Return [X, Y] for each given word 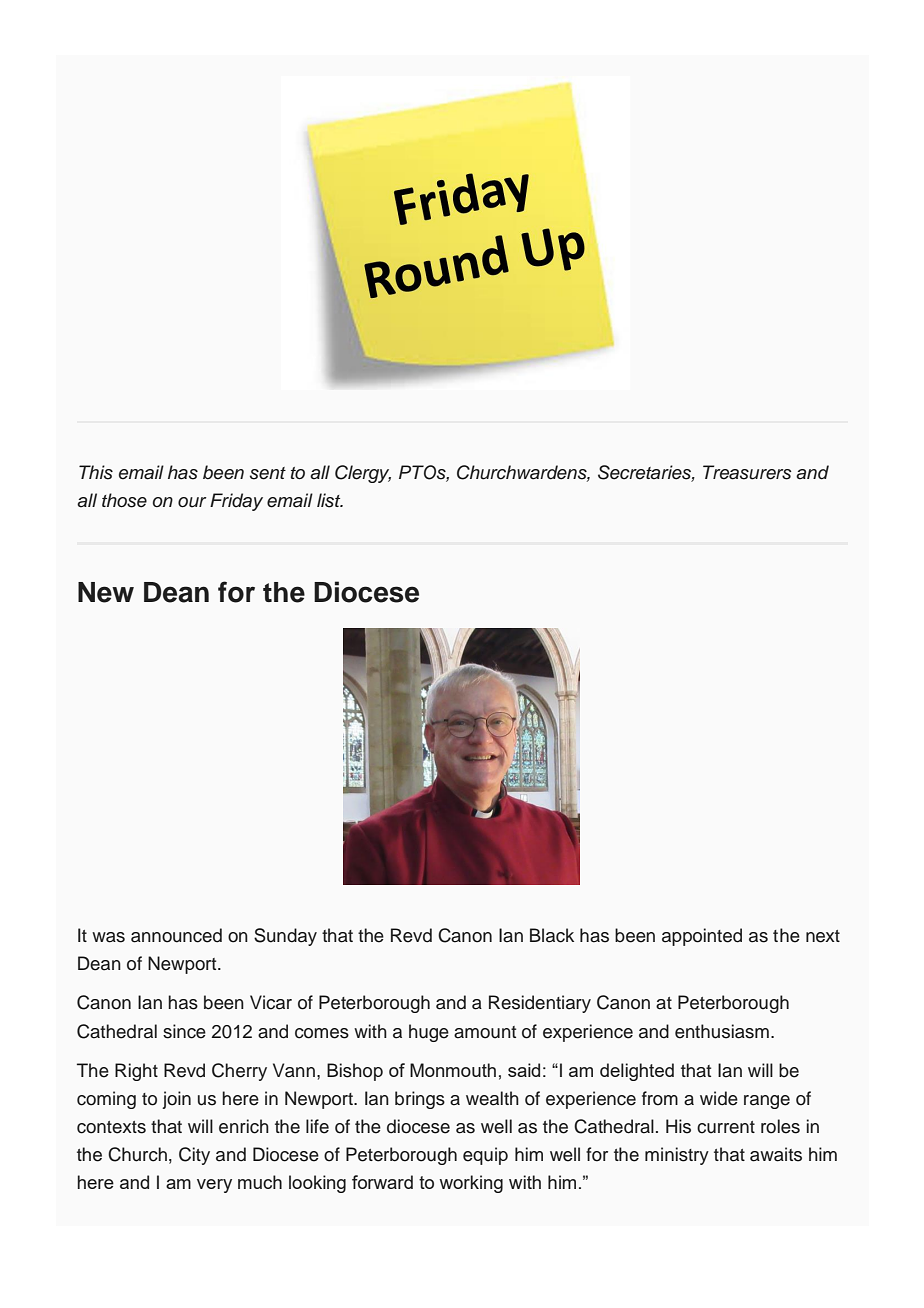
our [192, 502]
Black [552, 935]
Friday [236, 502]
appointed [702, 937]
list [330, 500]
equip [485, 1156]
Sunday [285, 937]
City [194, 1156]
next [823, 936]
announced [176, 935]
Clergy [363, 474]
